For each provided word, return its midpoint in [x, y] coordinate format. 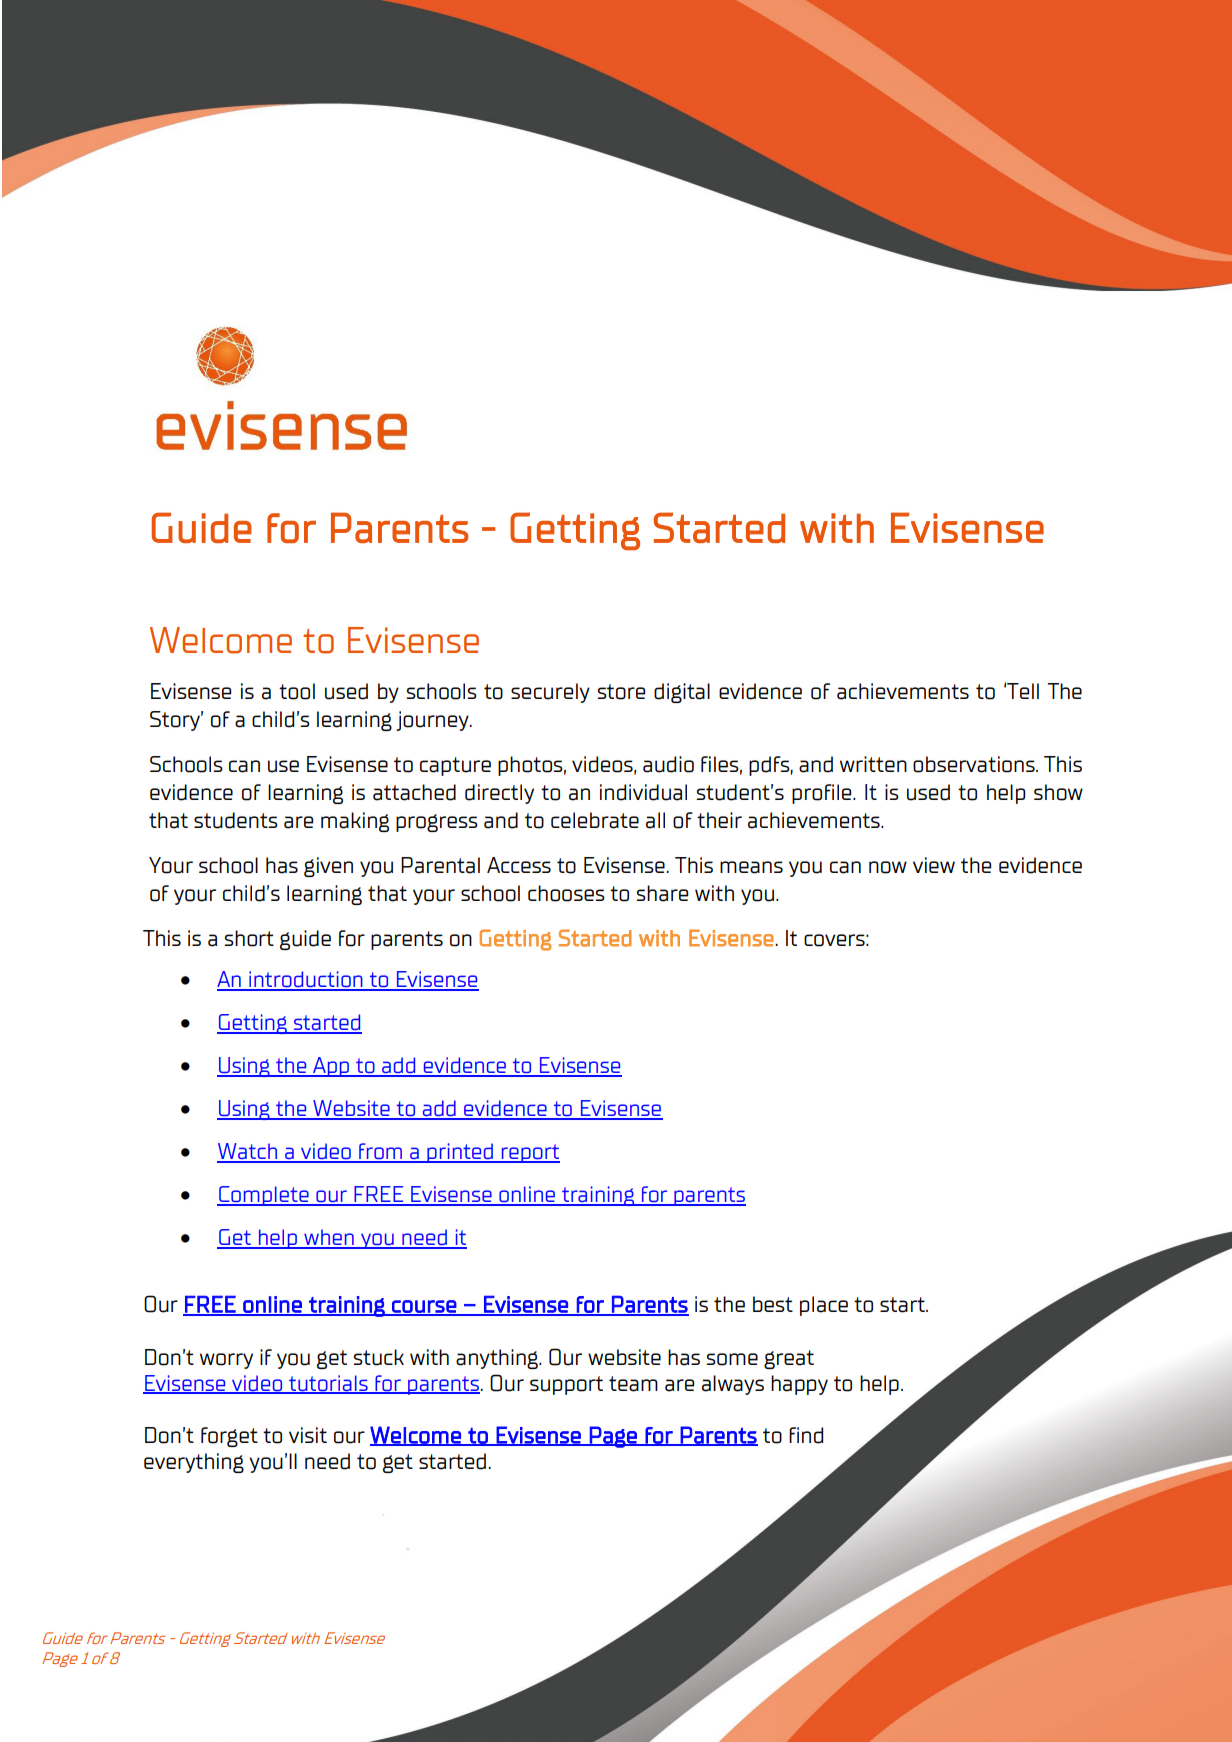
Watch [248, 1152]
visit [308, 1435]
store [621, 692]
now [888, 867]
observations [975, 764]
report [529, 1153]
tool [297, 691]
